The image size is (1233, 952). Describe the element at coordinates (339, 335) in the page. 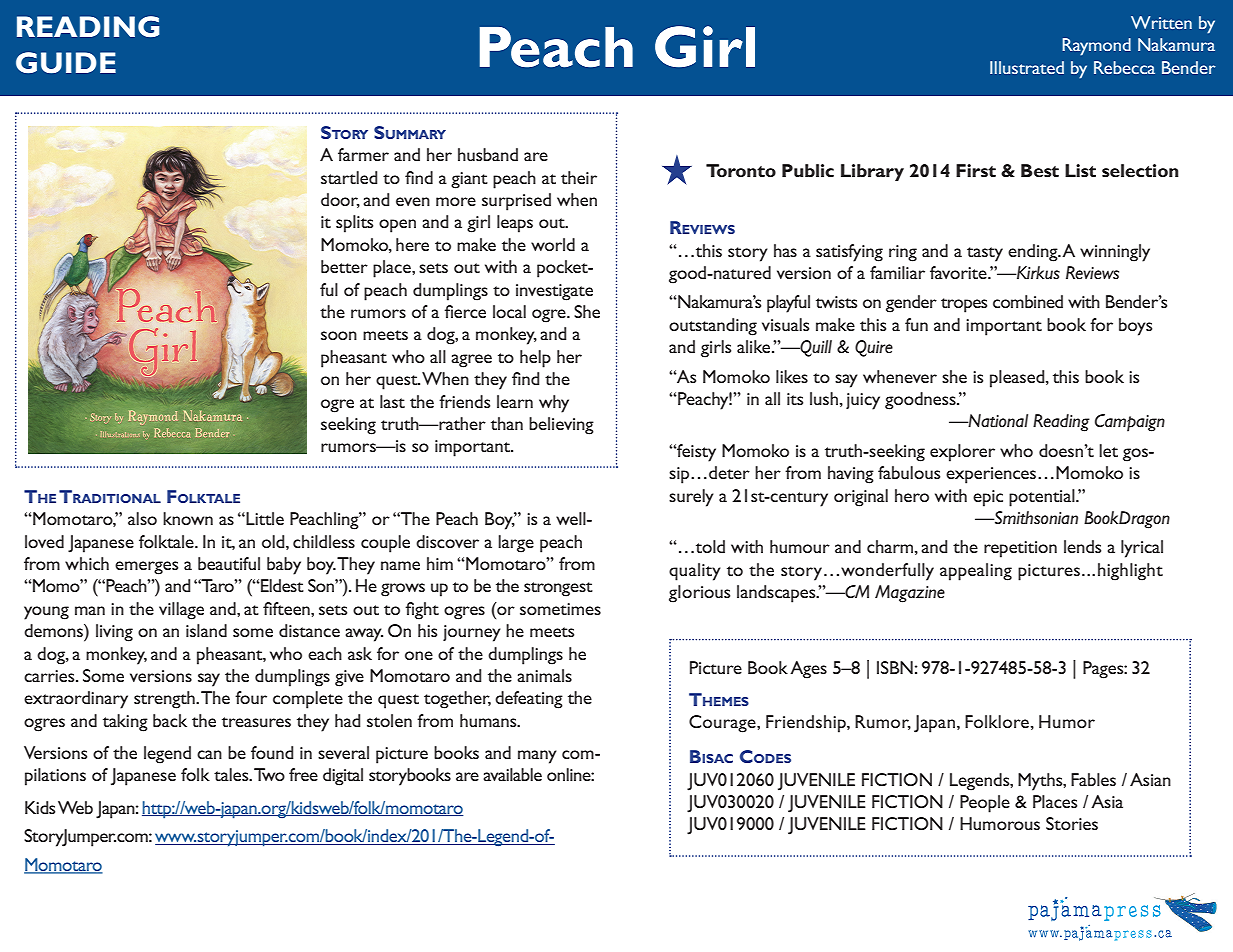

I see `soon` at that location.
